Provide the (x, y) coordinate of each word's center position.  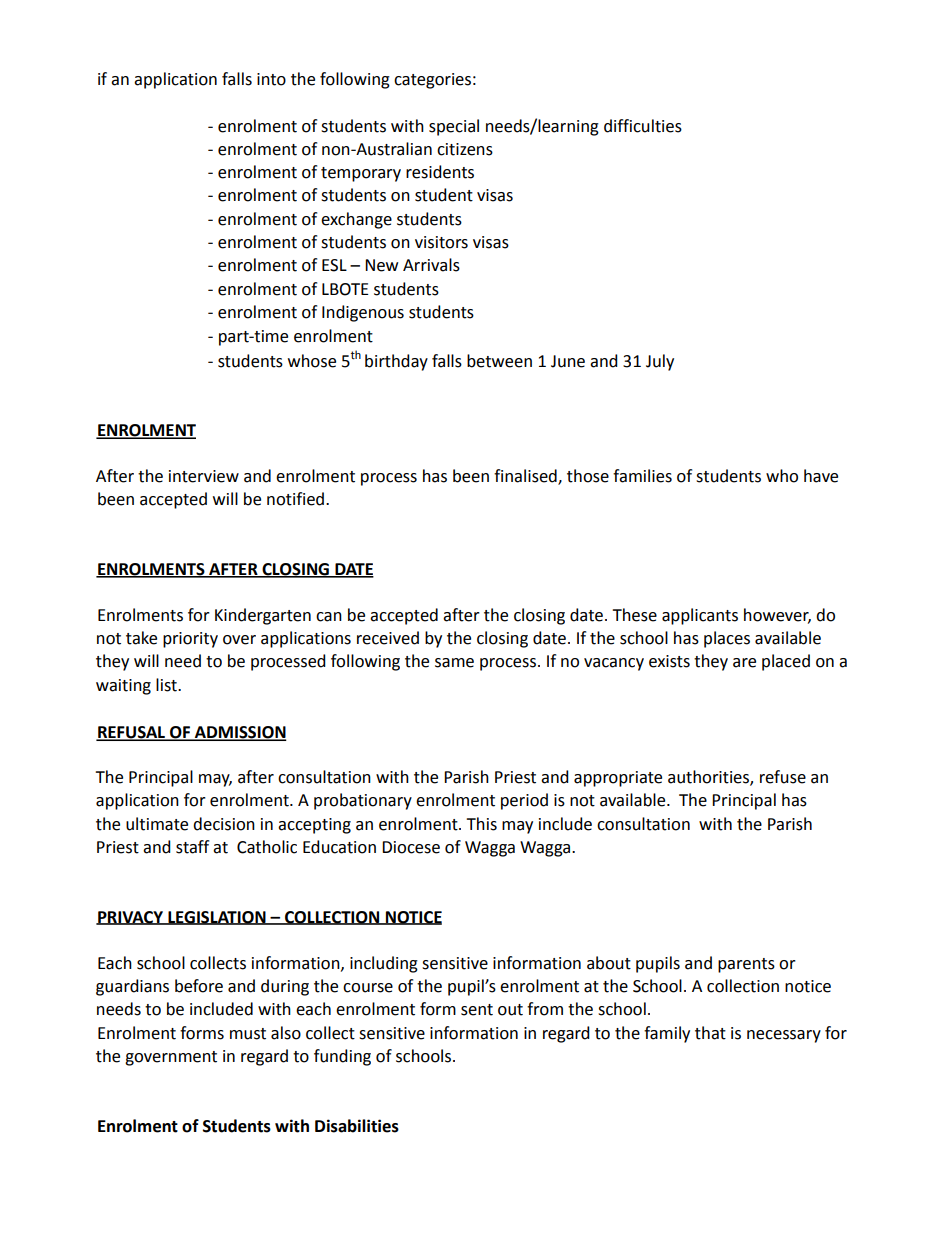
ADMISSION (239, 733)
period (524, 801)
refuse (783, 777)
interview (204, 476)
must (248, 1034)
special (454, 127)
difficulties (643, 126)
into (271, 79)
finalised (526, 477)
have (821, 476)
